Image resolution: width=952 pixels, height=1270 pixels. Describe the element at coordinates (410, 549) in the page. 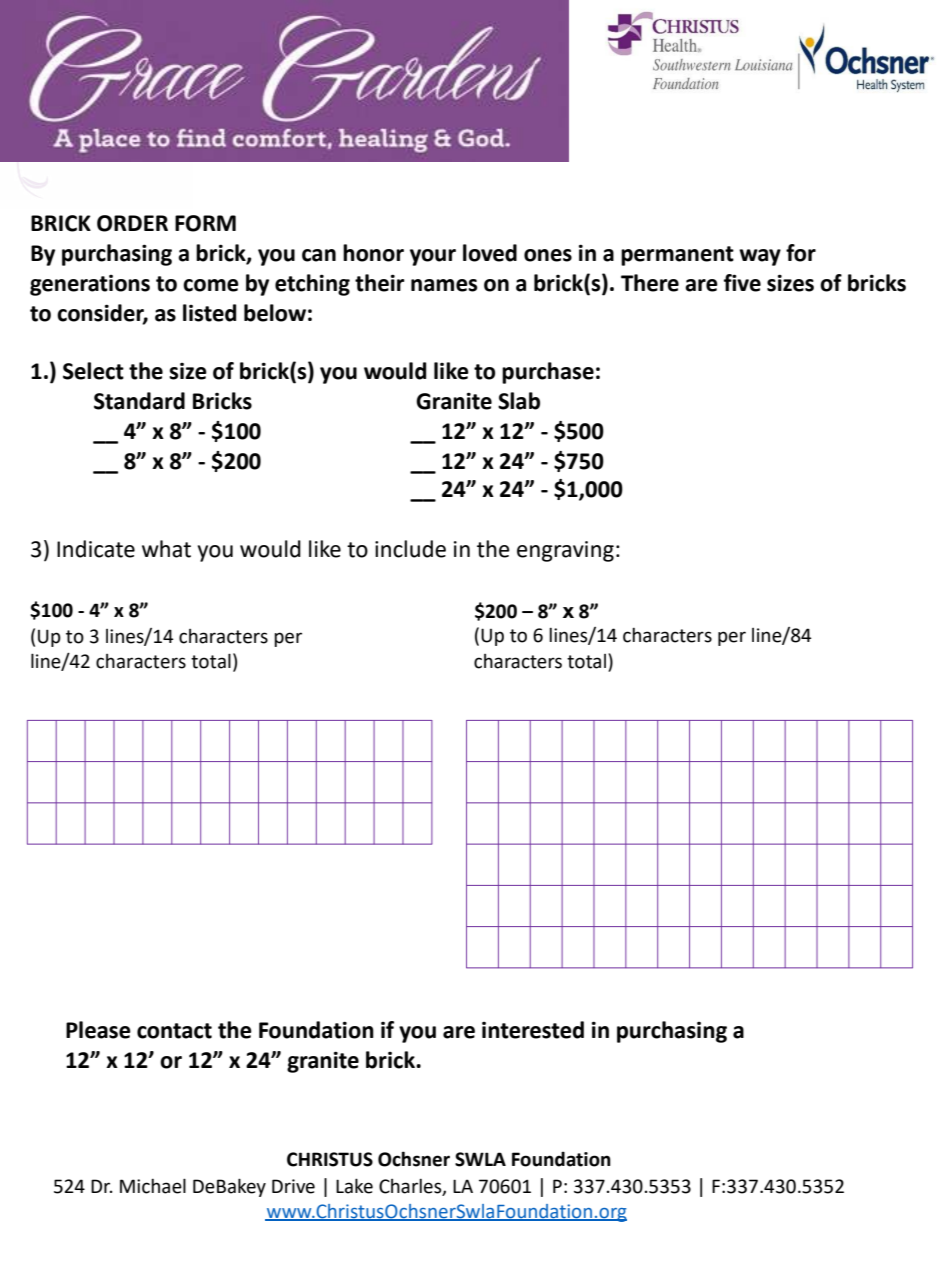

I see `include` at that location.
